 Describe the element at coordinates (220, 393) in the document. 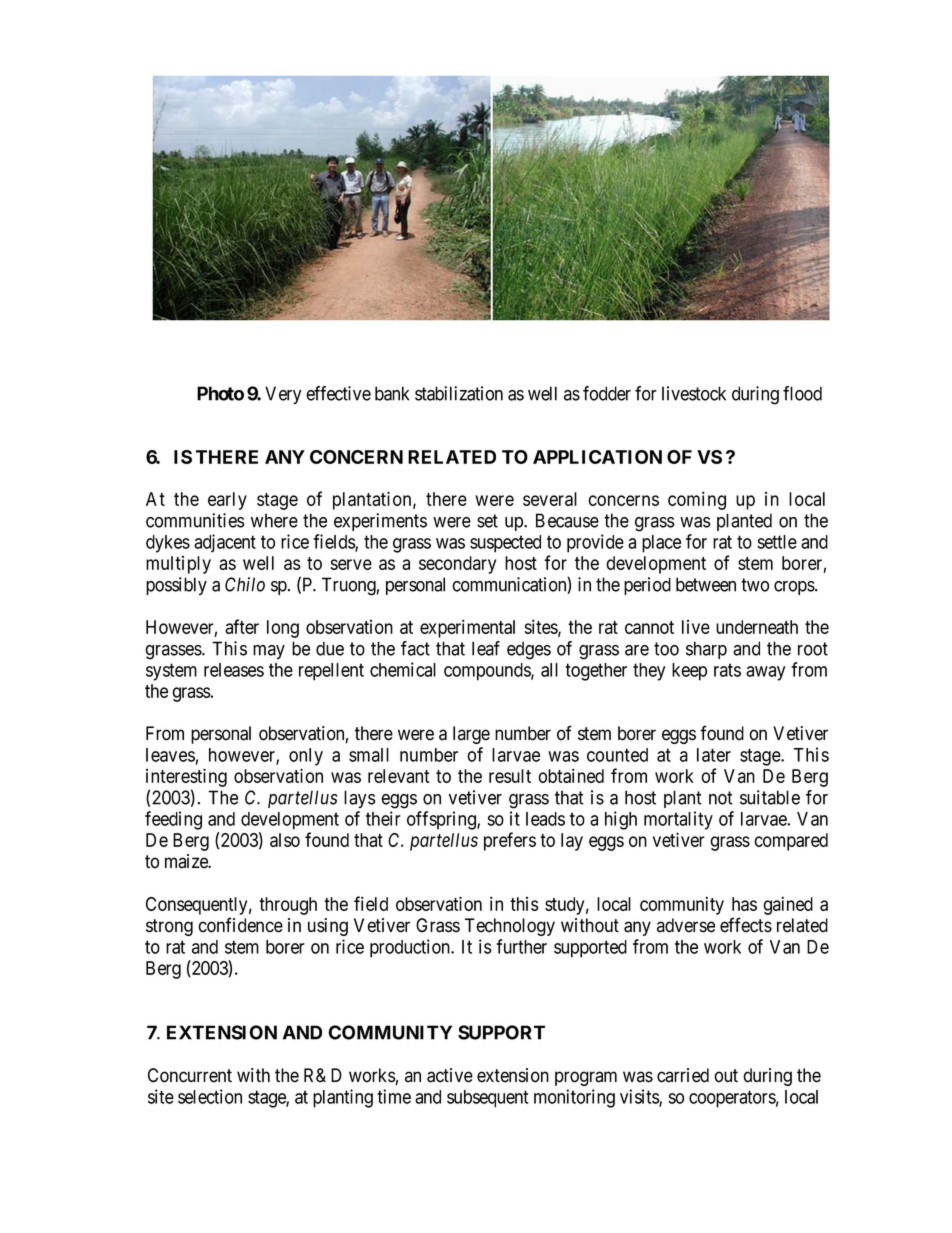

I see `Photo` at that location.
